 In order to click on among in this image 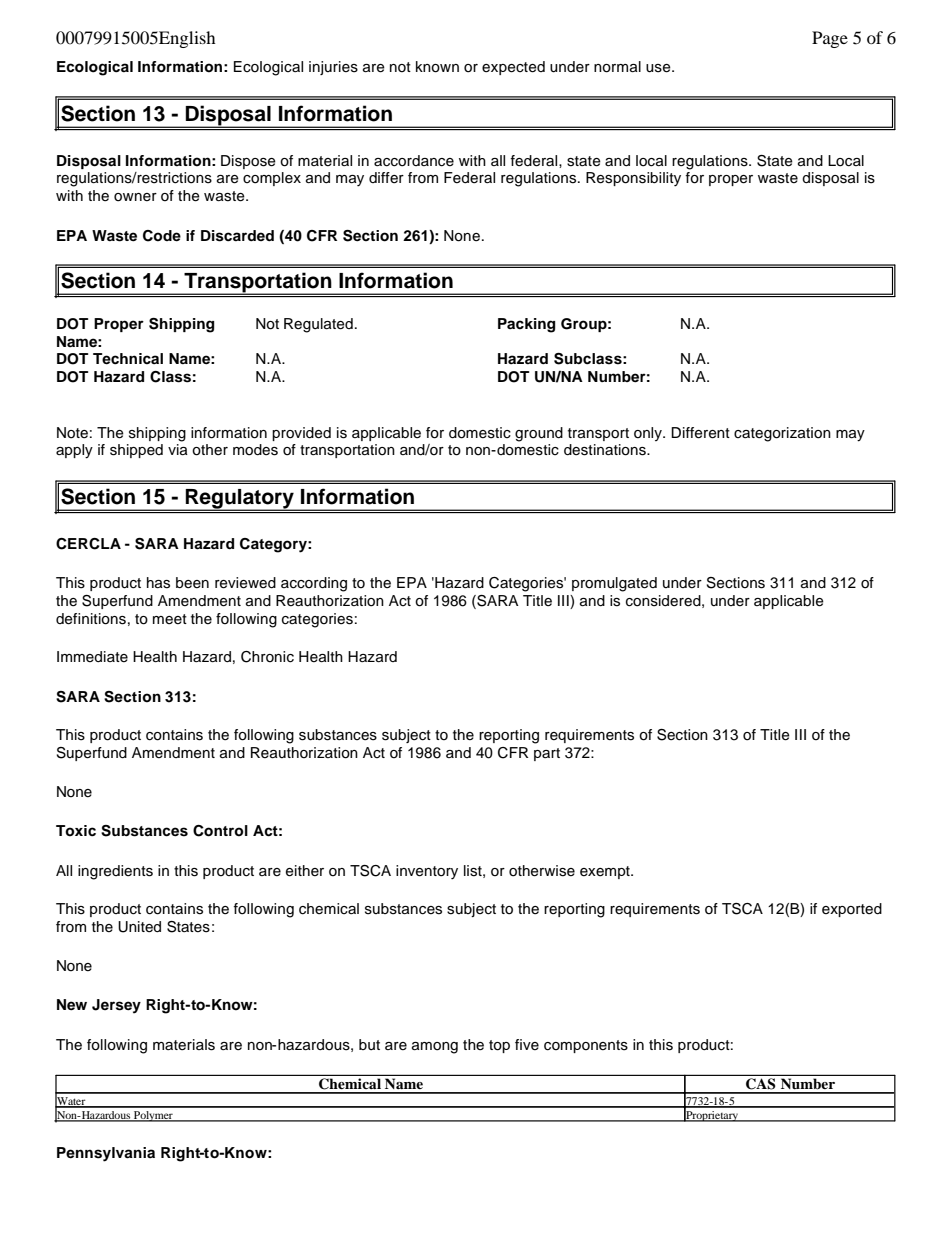, I will do `click(435, 1048)`.
